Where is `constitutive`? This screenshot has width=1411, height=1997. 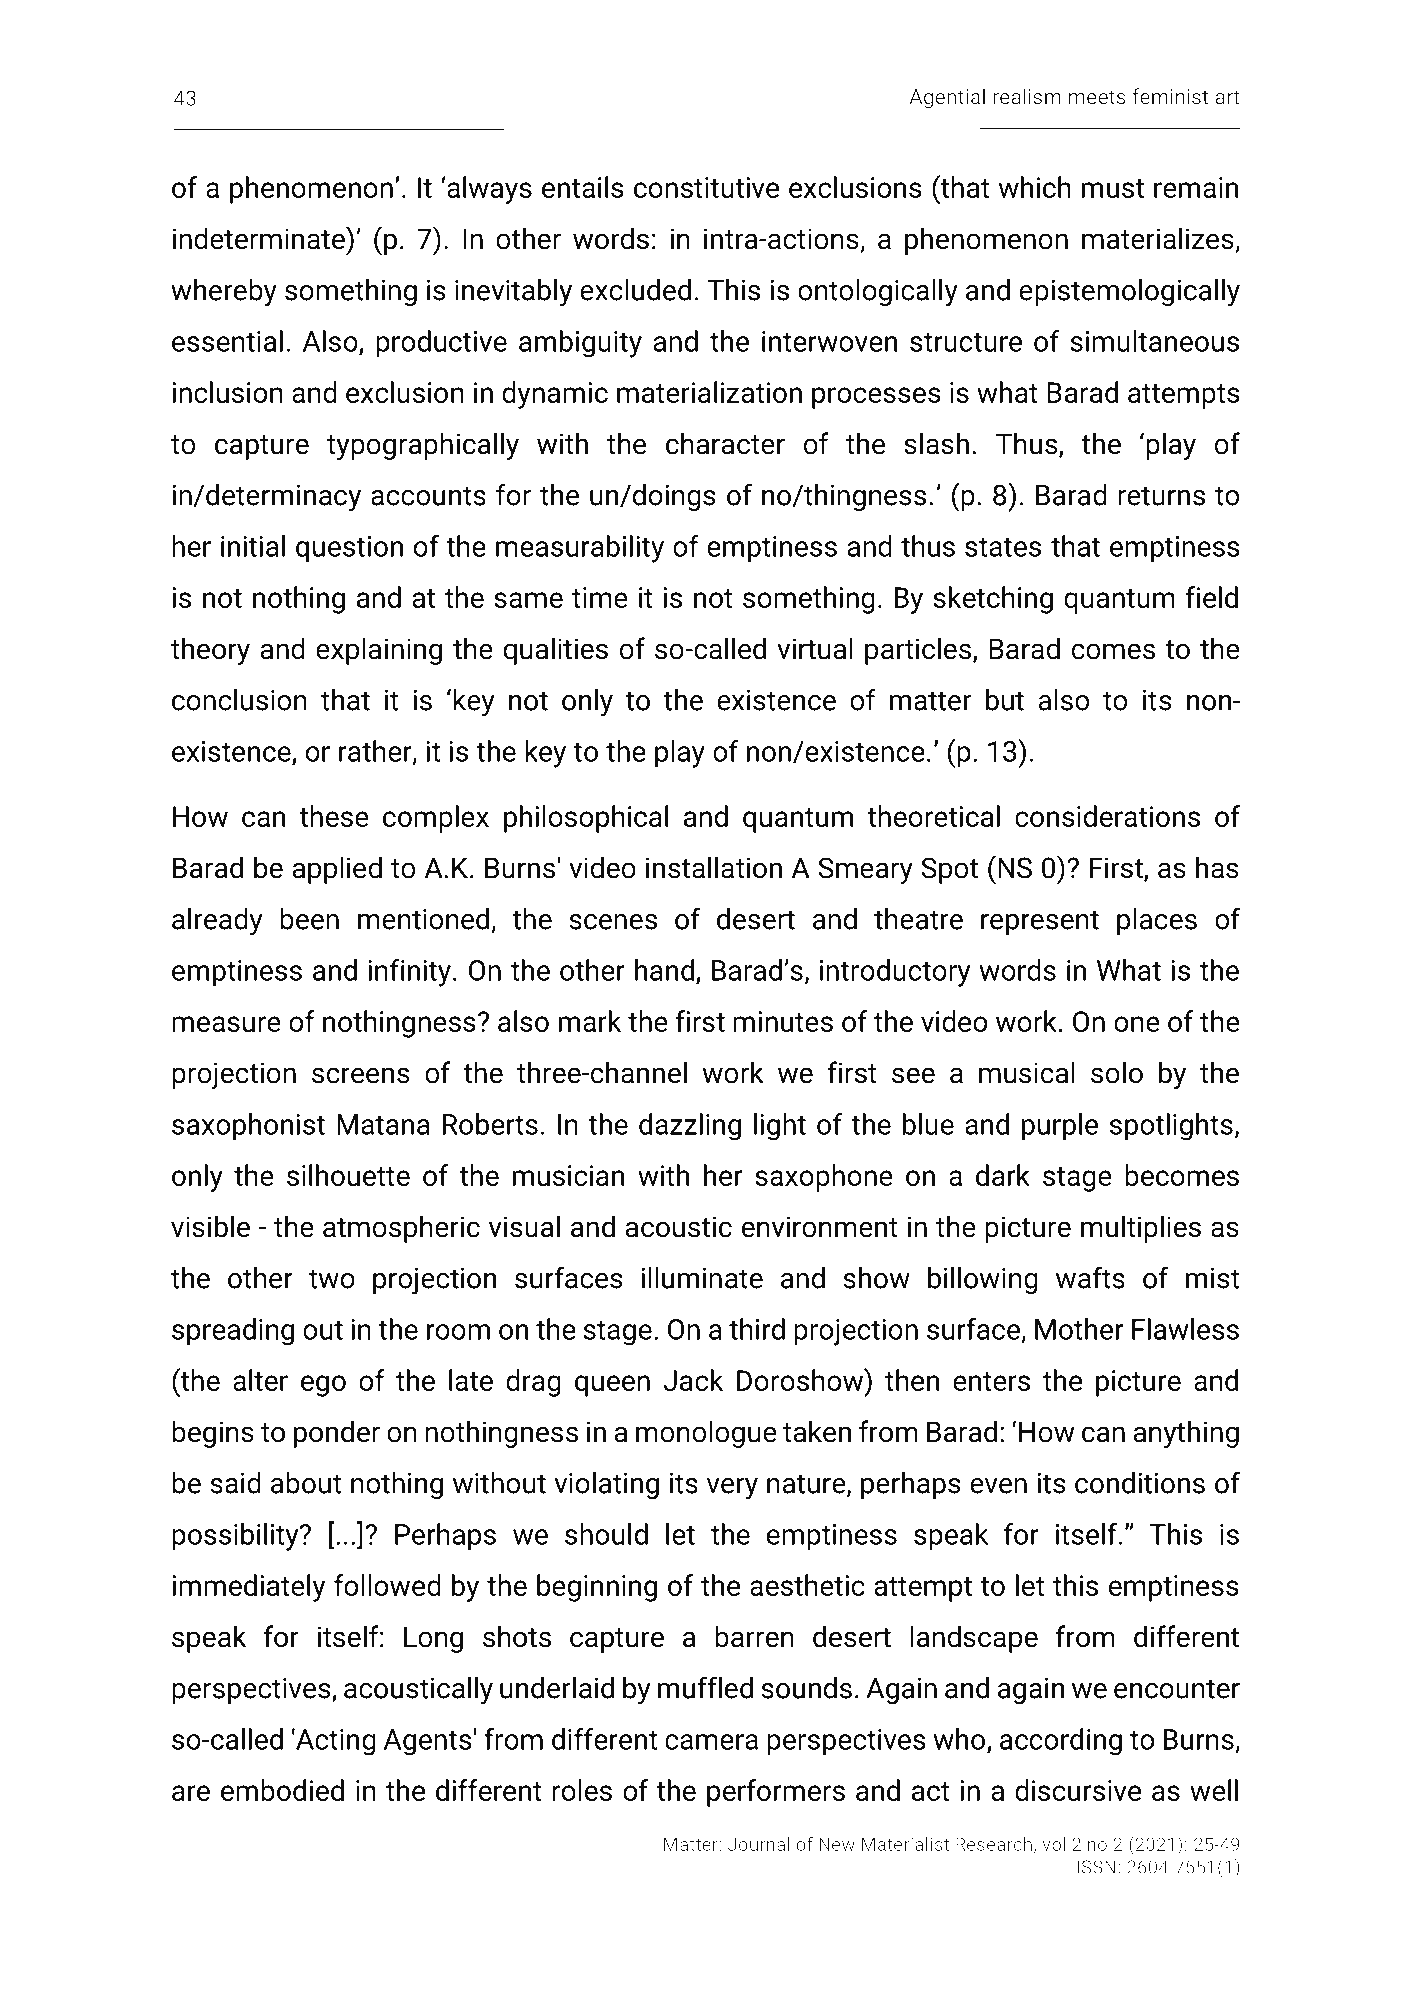
constitutive is located at coordinates (706, 187).
